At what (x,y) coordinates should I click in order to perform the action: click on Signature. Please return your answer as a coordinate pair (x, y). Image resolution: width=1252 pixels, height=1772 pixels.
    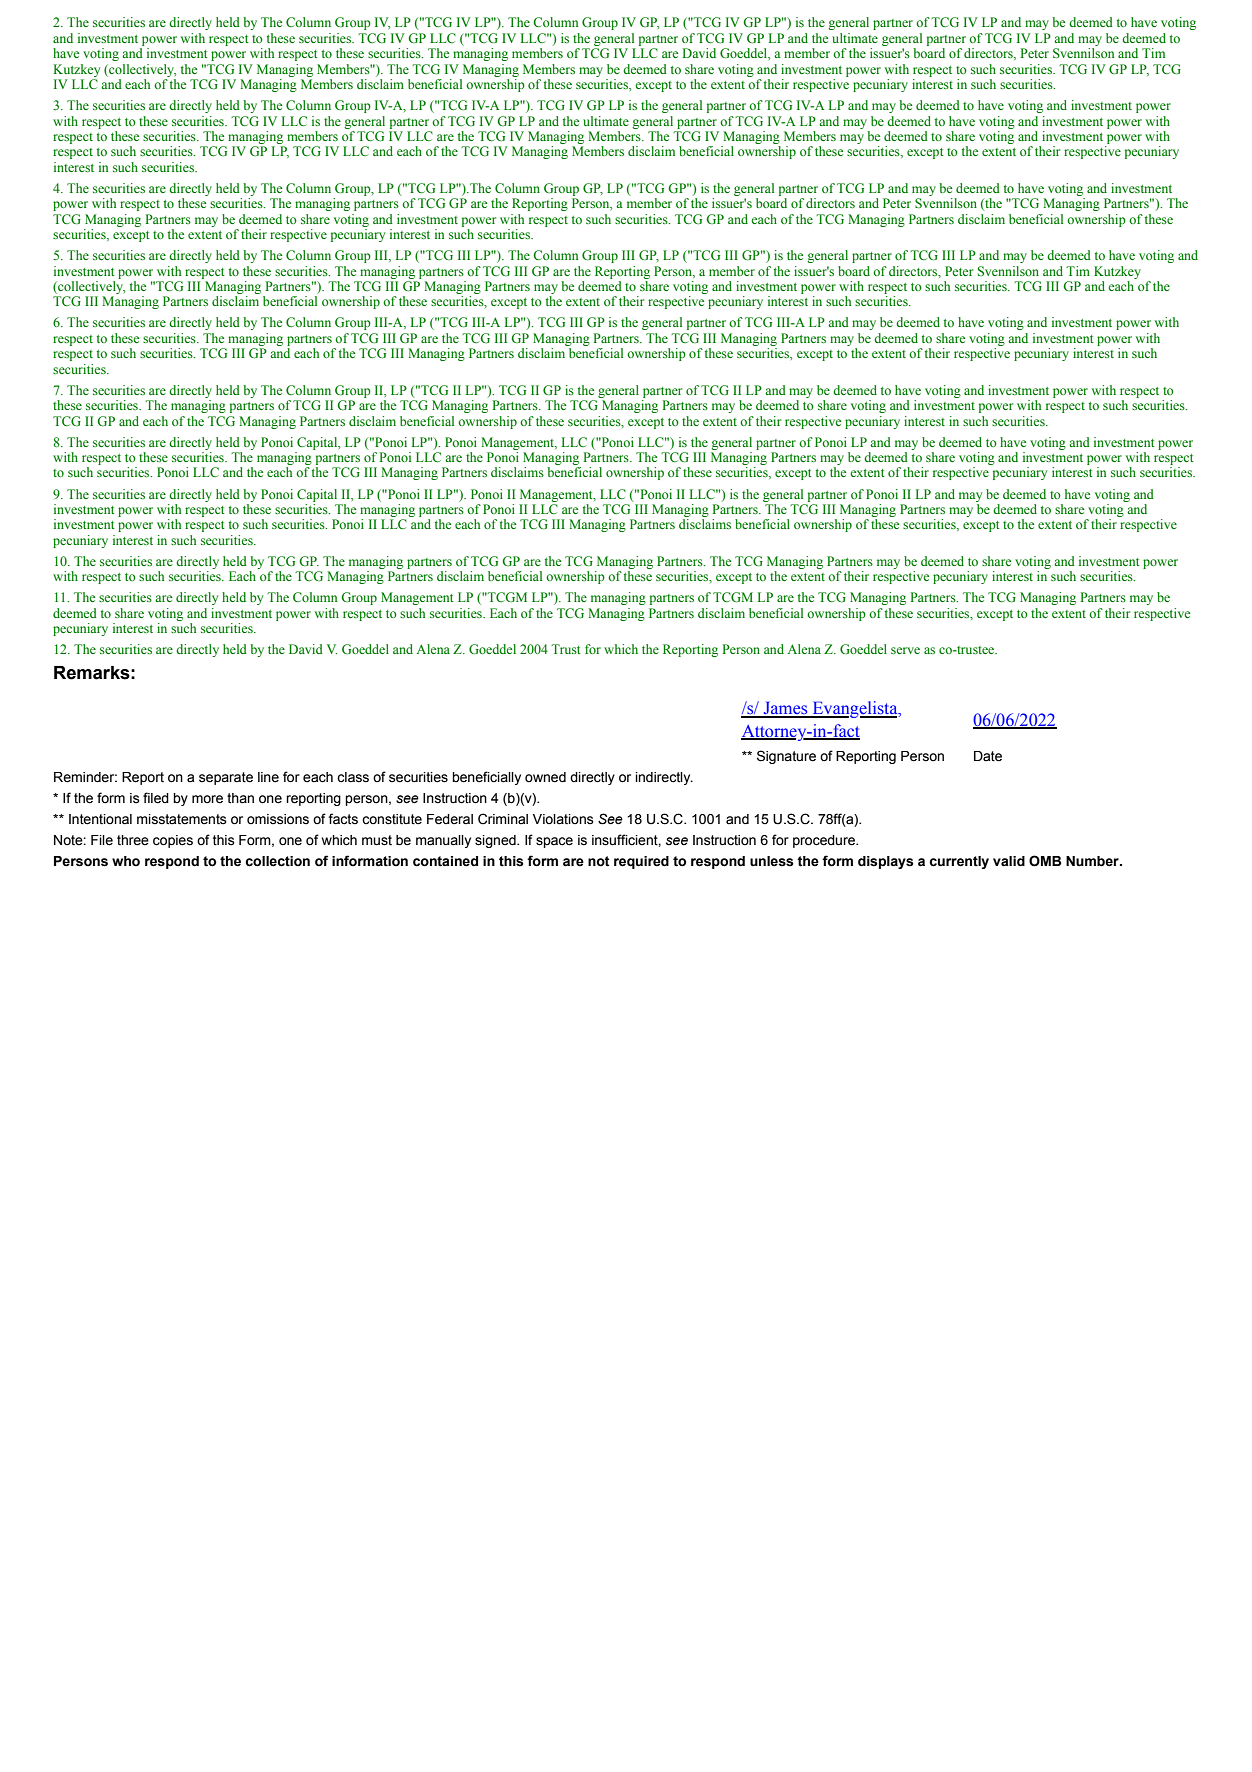
    Looking at the image, I should click on (786, 757).
